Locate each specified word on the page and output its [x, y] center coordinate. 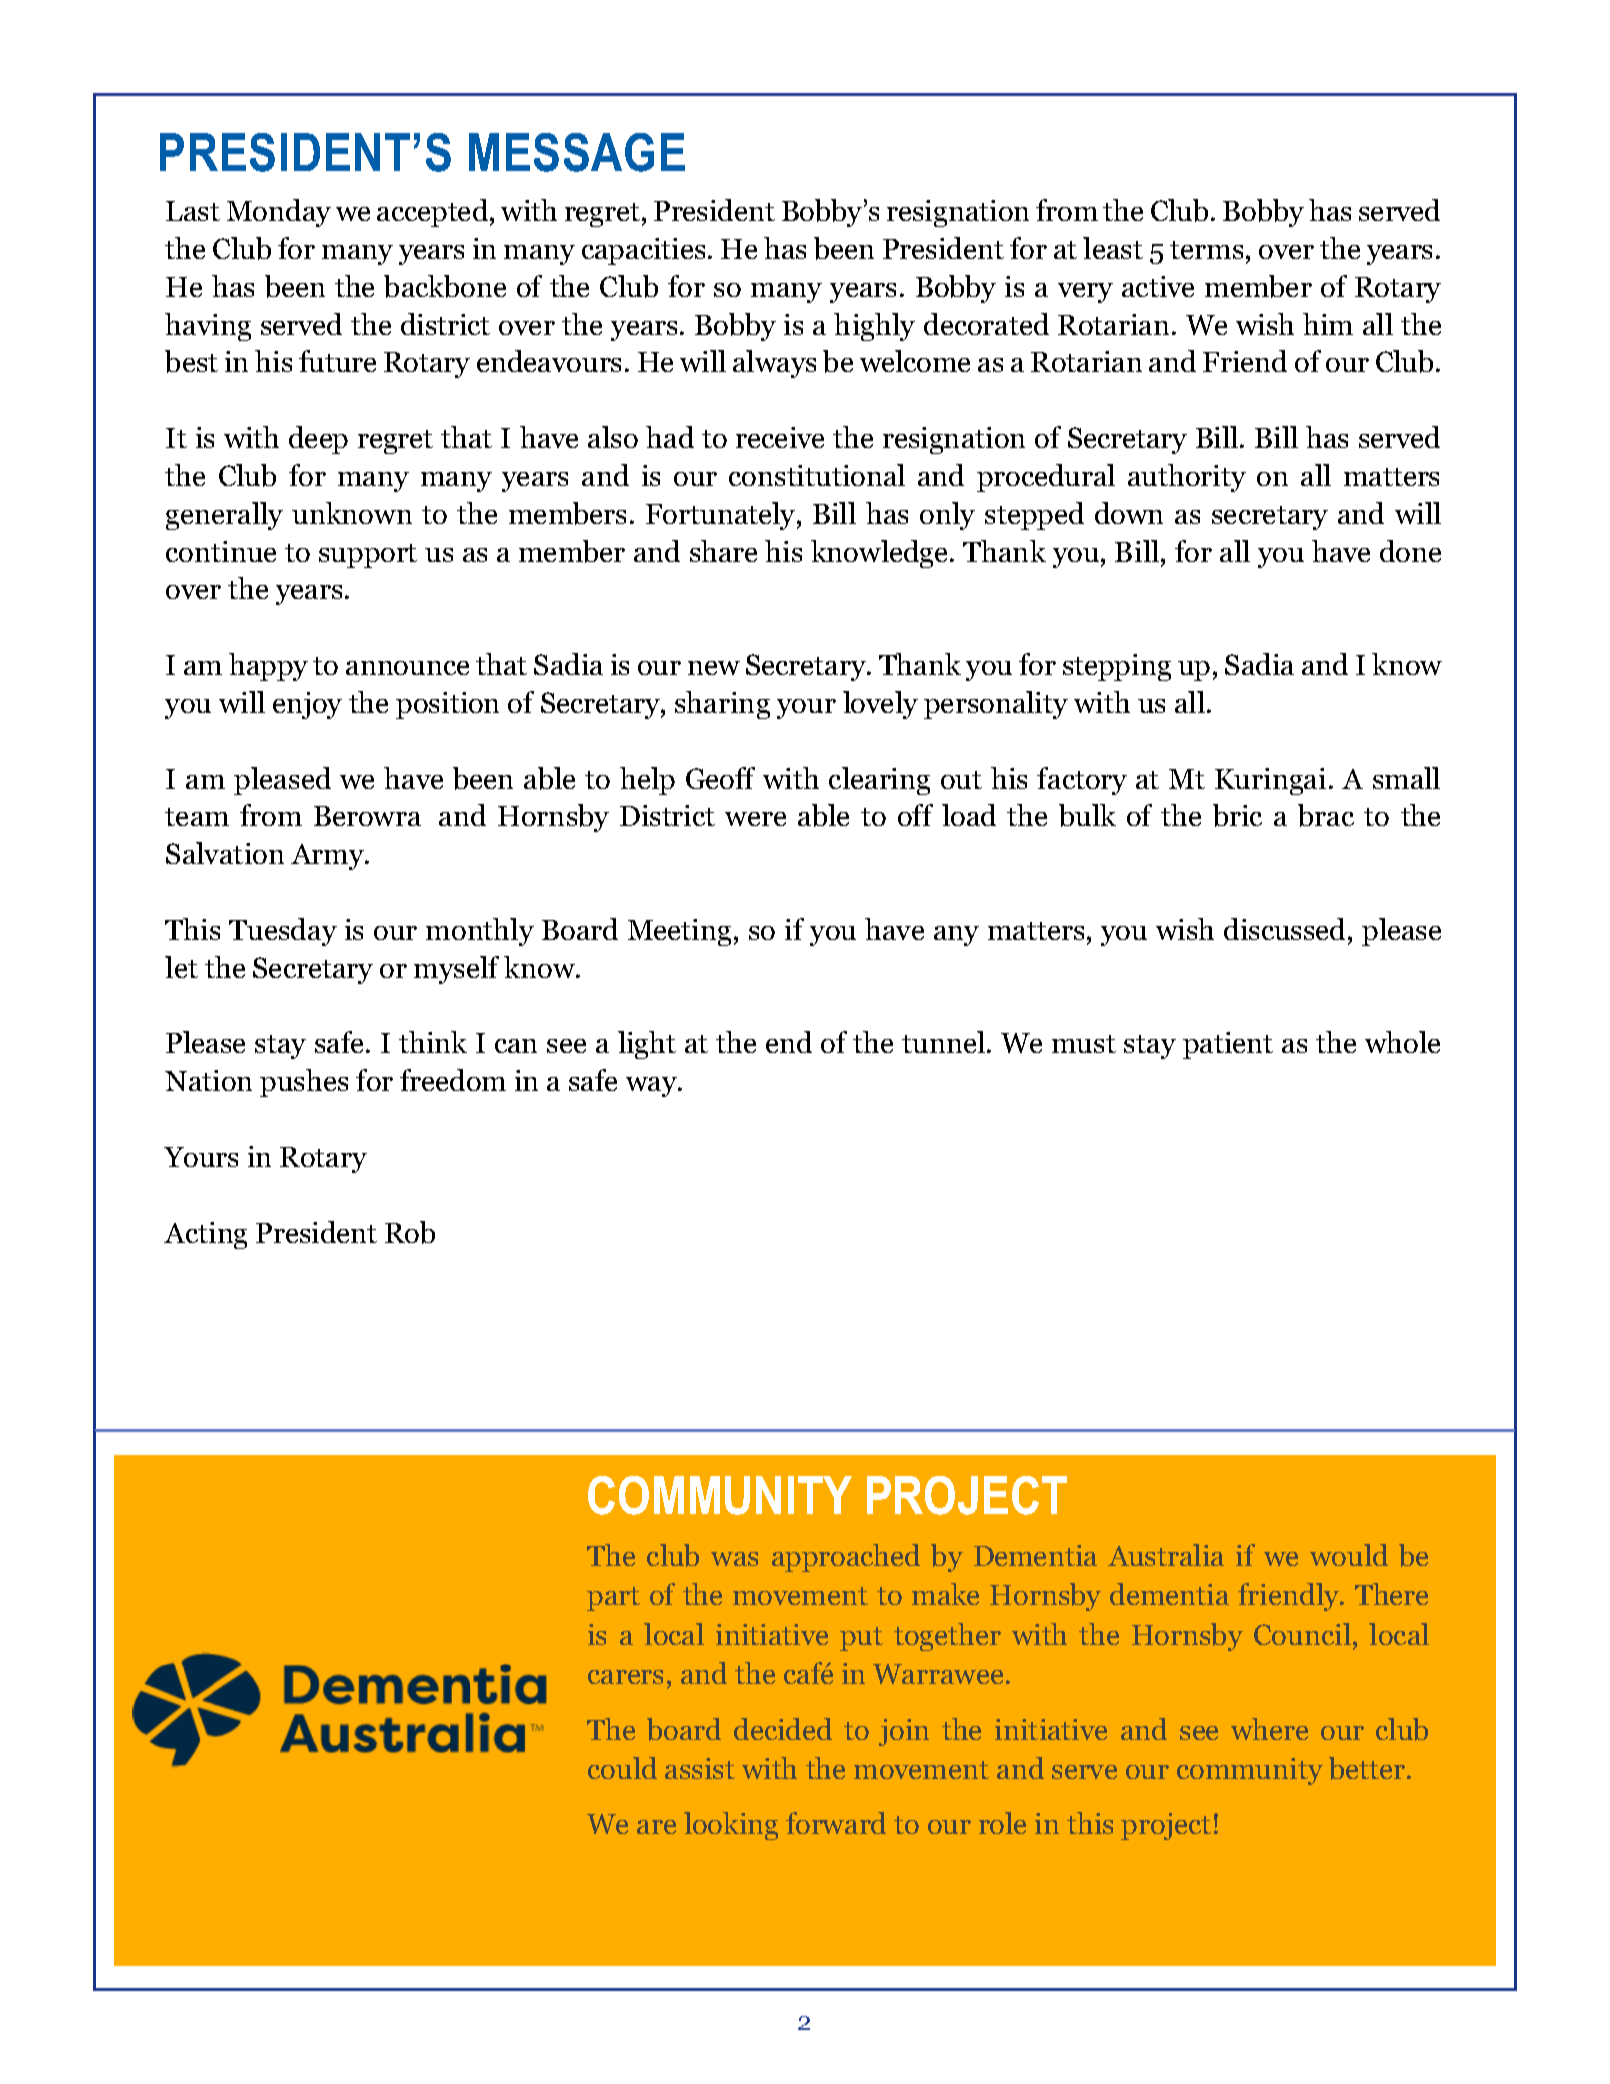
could [622, 1768]
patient [1228, 1045]
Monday [279, 213]
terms [1206, 250]
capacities [643, 251]
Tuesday [283, 932]
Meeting [679, 932]
